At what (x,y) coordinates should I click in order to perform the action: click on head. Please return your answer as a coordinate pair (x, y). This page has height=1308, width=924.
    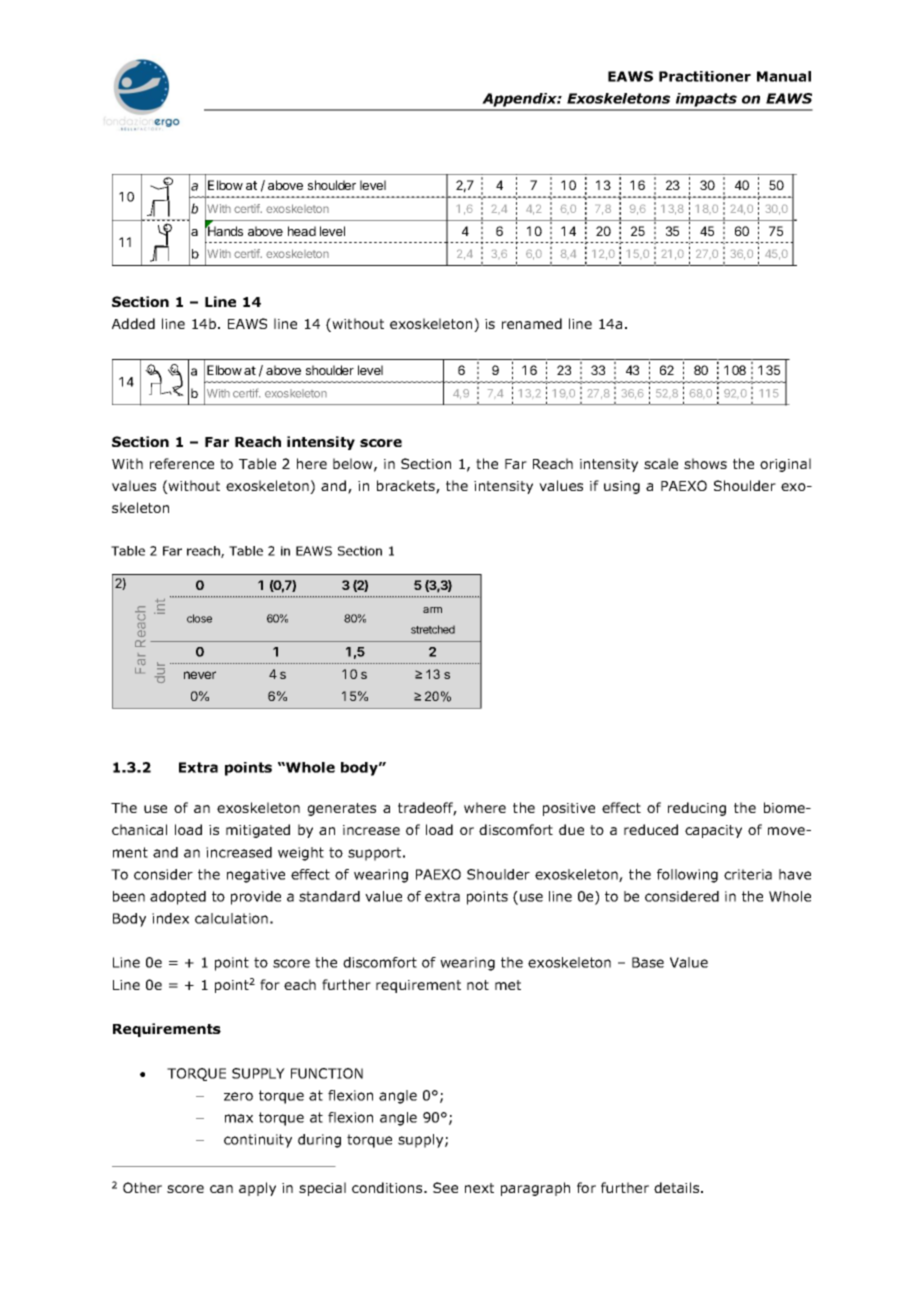
    Looking at the image, I should click on (302, 231).
